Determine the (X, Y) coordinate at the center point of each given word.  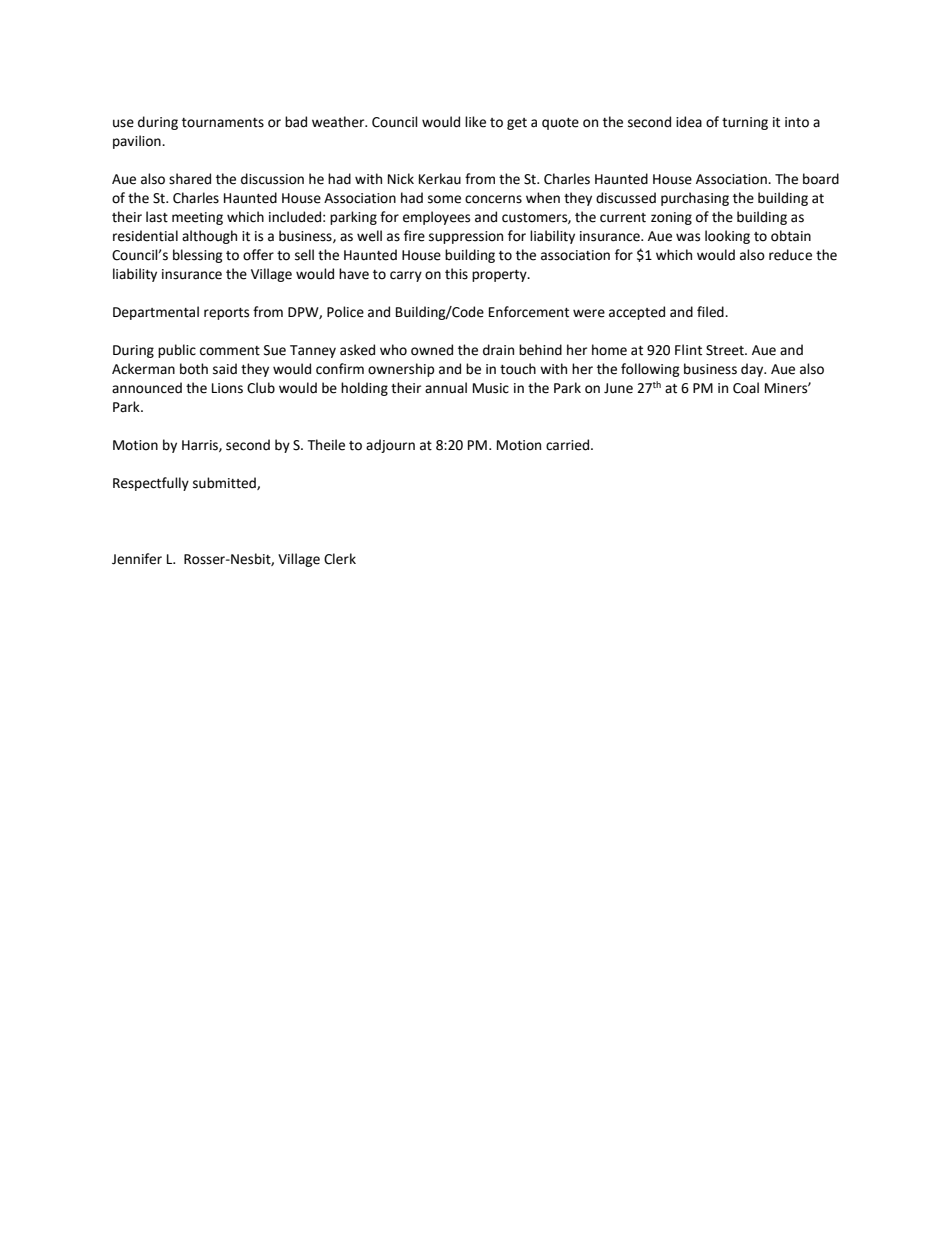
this (456, 274)
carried (569, 445)
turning (745, 123)
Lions (227, 388)
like (475, 122)
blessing (198, 256)
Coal (746, 388)
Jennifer (137, 559)
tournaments (223, 123)
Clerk (340, 559)
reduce (790, 255)
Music (491, 388)
